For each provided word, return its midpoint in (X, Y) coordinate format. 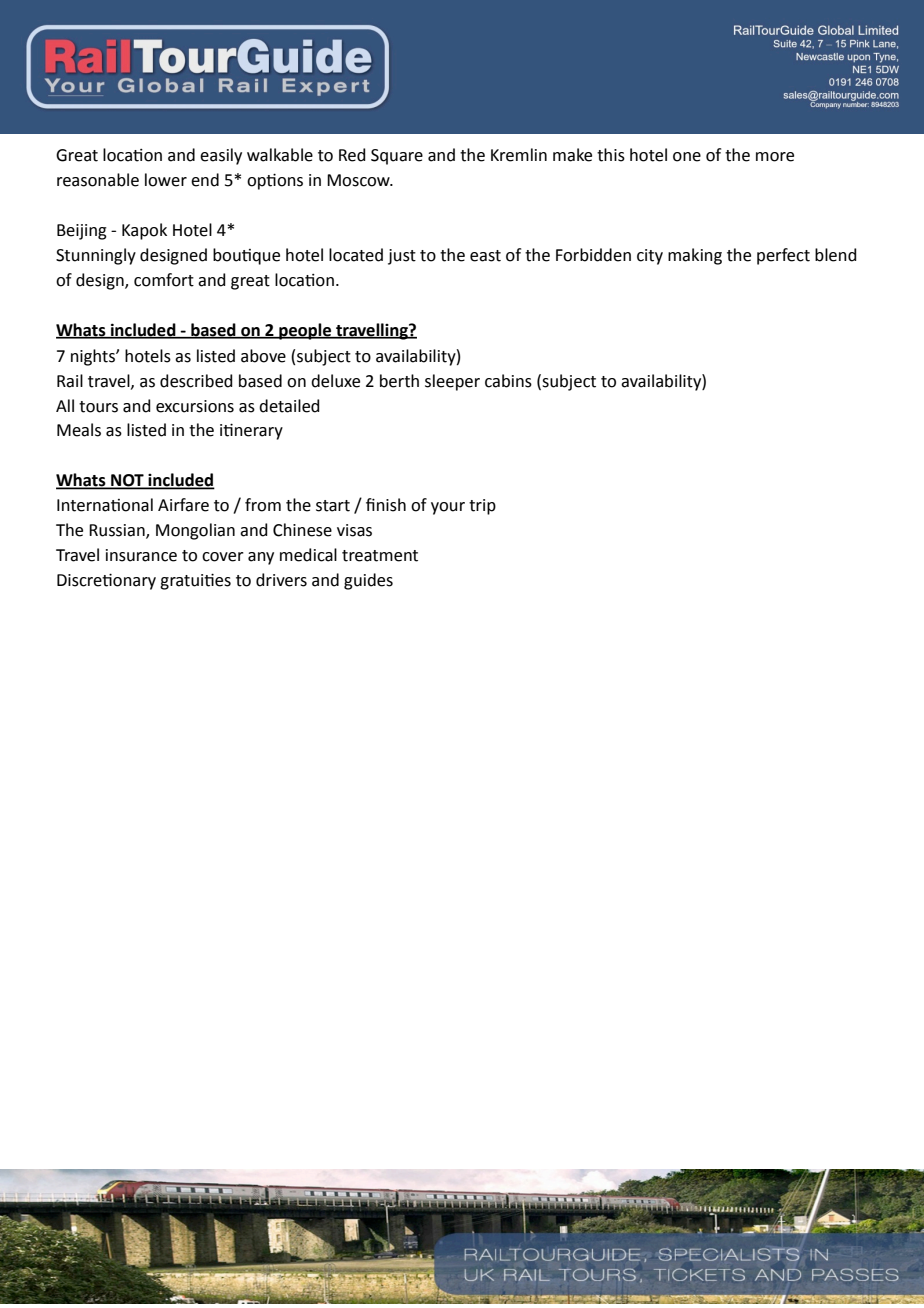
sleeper (452, 382)
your (448, 508)
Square (397, 157)
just (402, 257)
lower (166, 180)
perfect (783, 256)
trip (482, 507)
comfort (164, 280)
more (775, 157)
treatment (380, 556)
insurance (141, 555)
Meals (79, 430)
